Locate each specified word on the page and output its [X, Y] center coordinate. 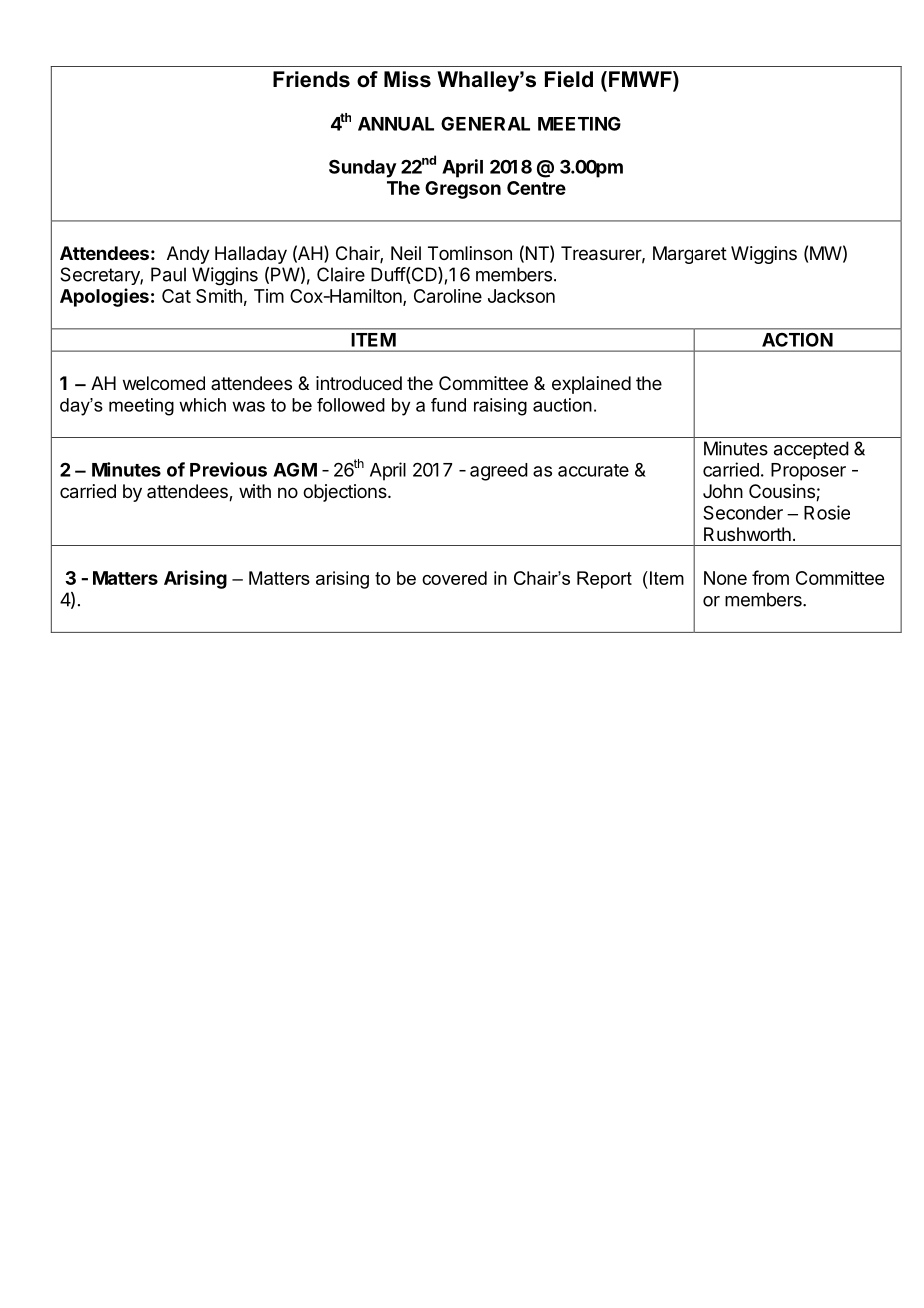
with [255, 491]
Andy [188, 255]
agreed [499, 472]
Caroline [448, 296]
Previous [228, 469]
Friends [311, 79]
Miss [407, 79]
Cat [176, 296]
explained [591, 385]
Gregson [463, 190]
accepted [811, 450]
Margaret [690, 255]
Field [569, 79]
